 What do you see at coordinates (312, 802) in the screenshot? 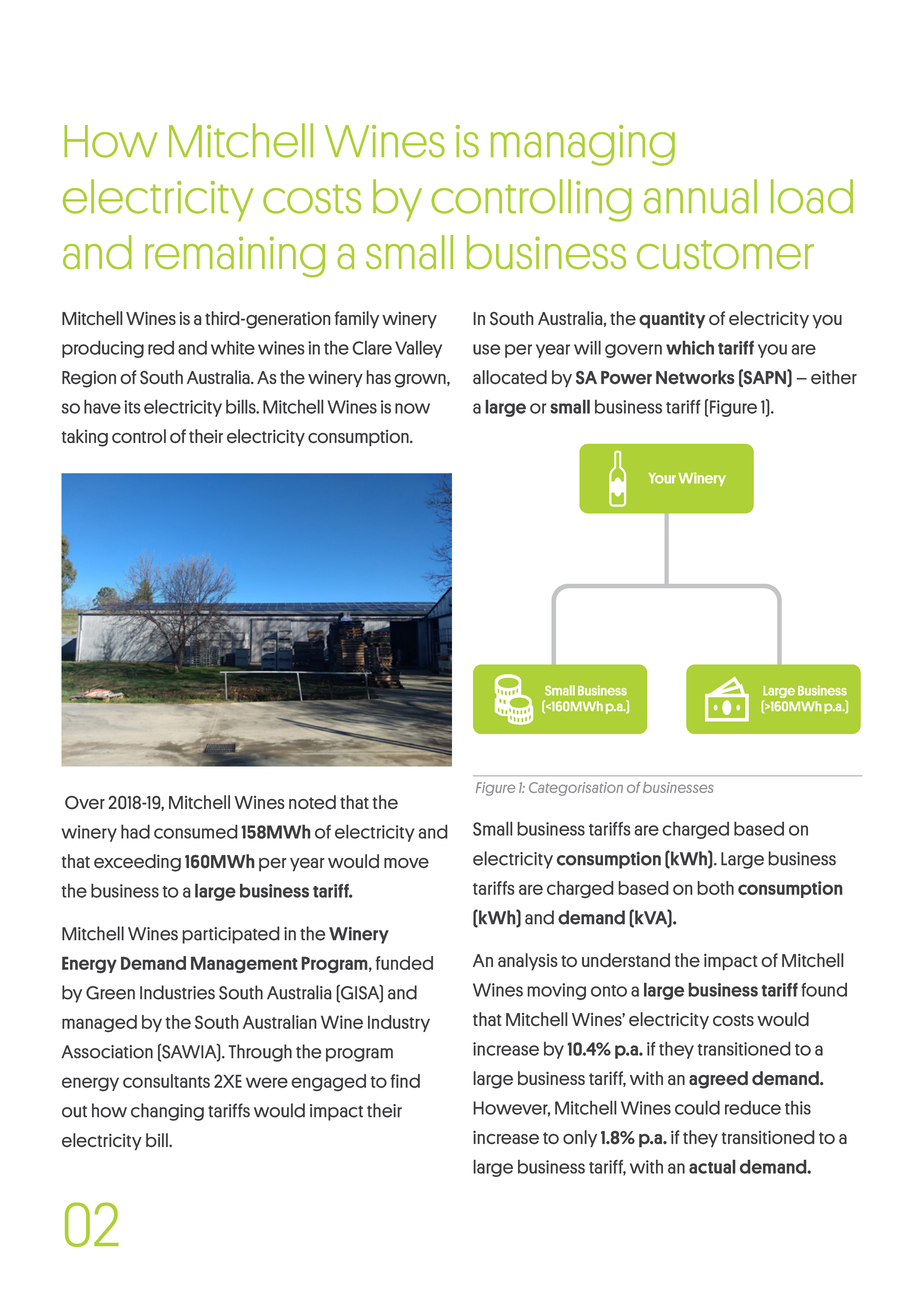
I see `noted` at bounding box center [312, 802].
